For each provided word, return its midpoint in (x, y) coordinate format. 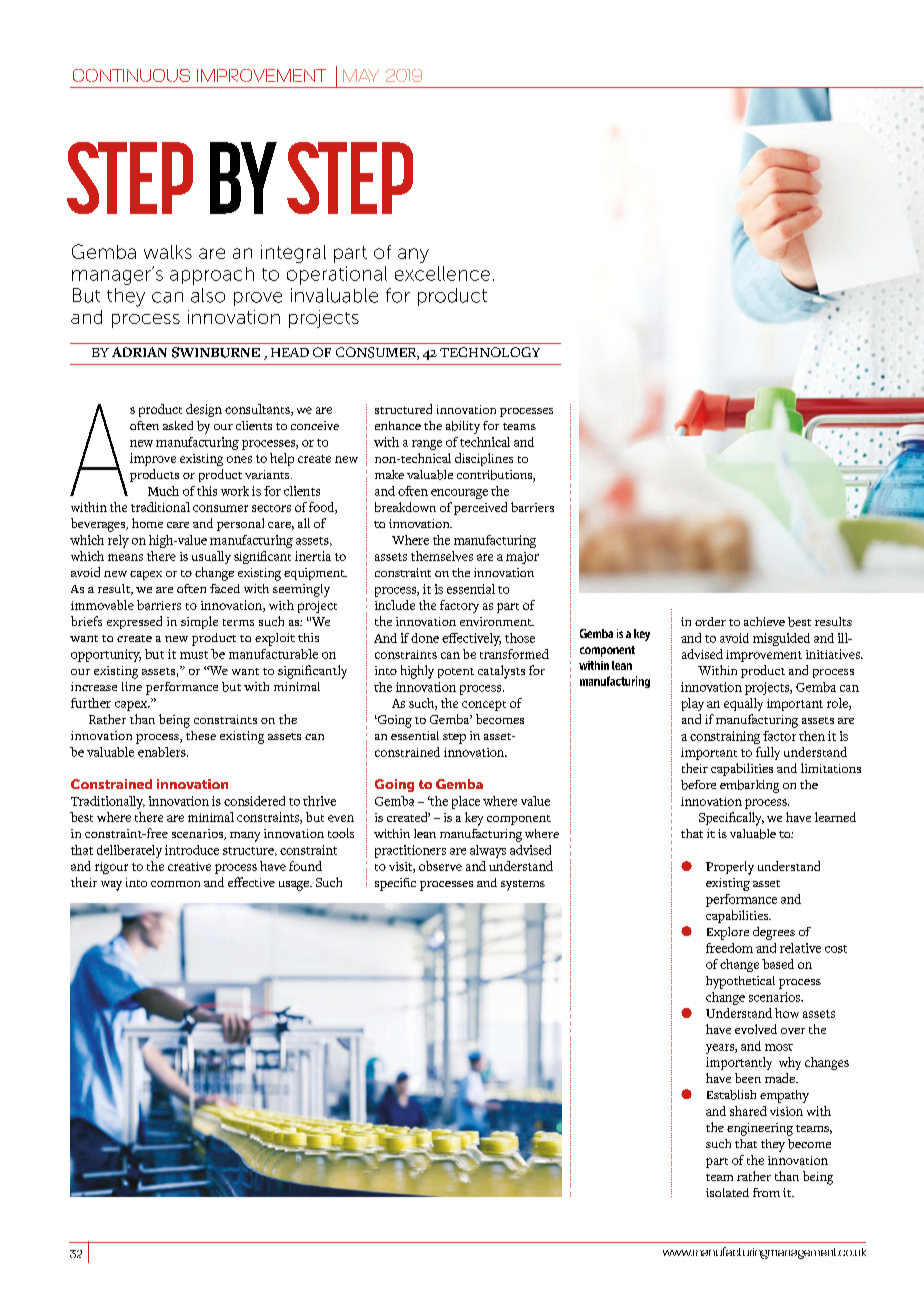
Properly (730, 868)
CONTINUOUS (131, 75)
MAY (361, 75)
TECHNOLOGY (490, 352)
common (175, 884)
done (425, 638)
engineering (760, 1129)
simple (199, 622)
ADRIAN (139, 352)
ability (463, 427)
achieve (764, 621)
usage (295, 886)
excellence (442, 273)
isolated (727, 1192)
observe (440, 866)
